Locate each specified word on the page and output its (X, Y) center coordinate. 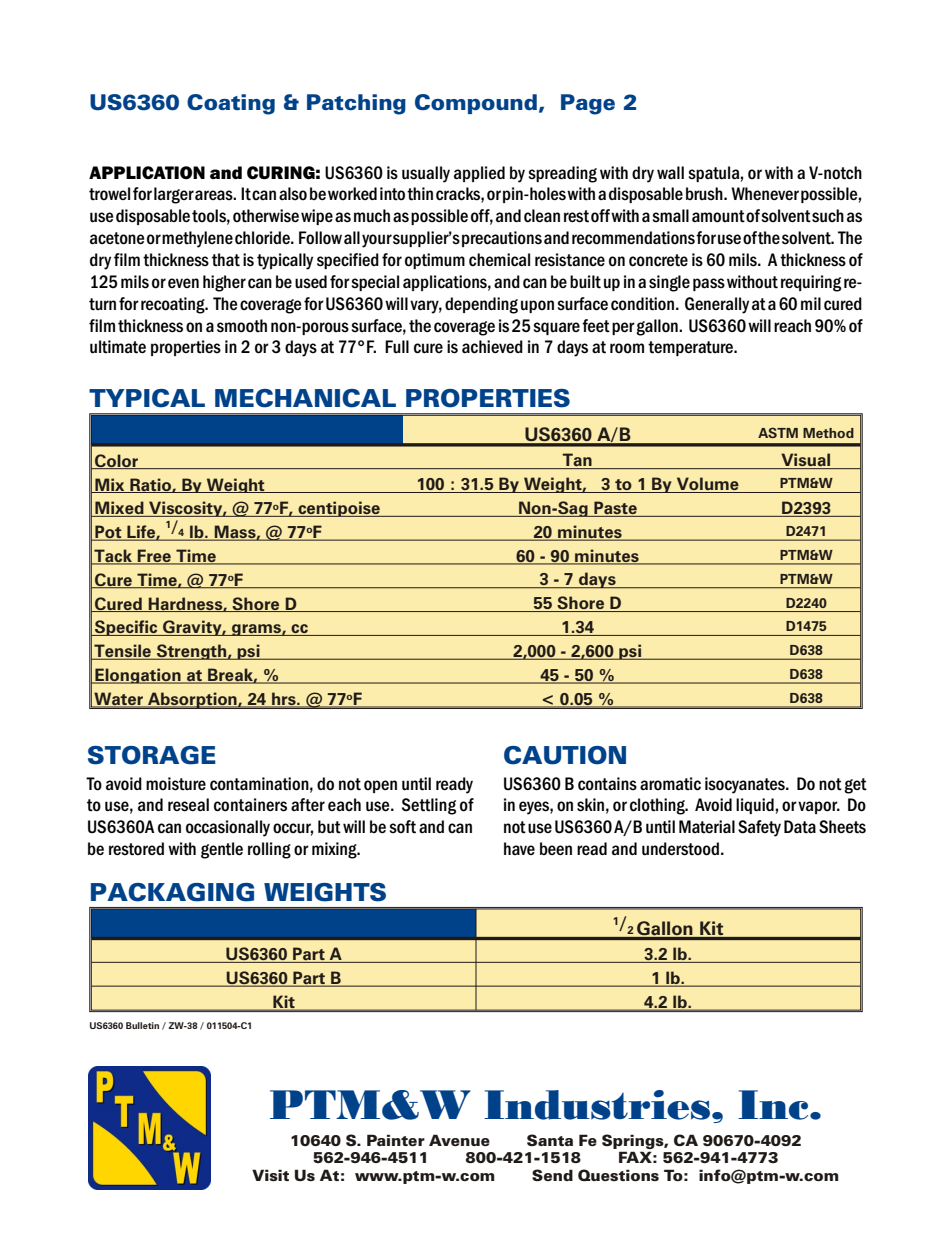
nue (475, 1142)
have (519, 848)
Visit (270, 1175)
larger (174, 195)
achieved (492, 347)
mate (129, 347)
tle (234, 849)
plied (488, 174)
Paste (615, 509)
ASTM (778, 432)
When (750, 193)
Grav (181, 628)
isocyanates (746, 785)
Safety (759, 828)
